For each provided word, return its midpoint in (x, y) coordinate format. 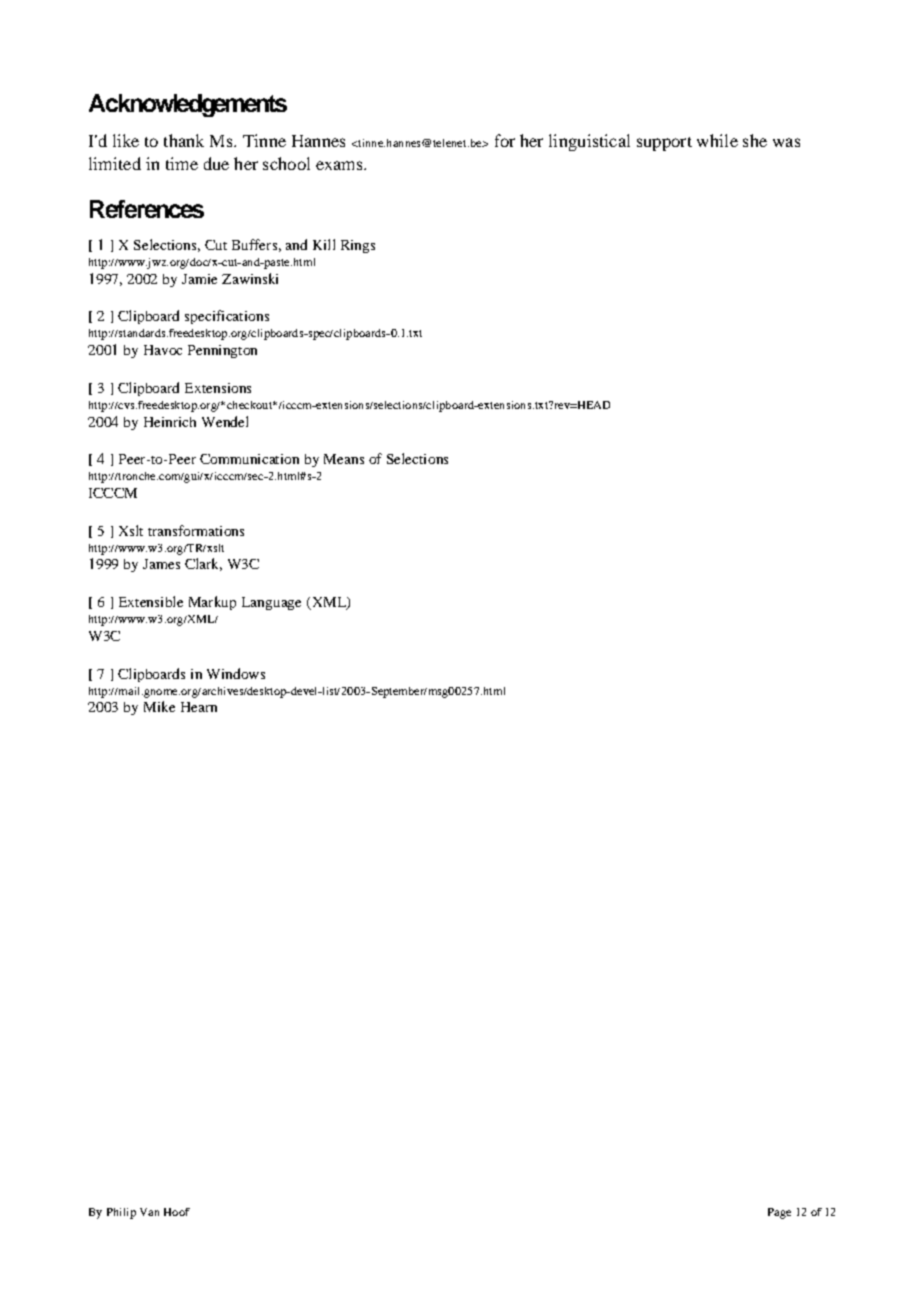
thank (184, 140)
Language (271, 603)
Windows (236, 673)
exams (340, 165)
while (717, 140)
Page (779, 1213)
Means (344, 459)
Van (149, 1212)
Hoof (177, 1212)
